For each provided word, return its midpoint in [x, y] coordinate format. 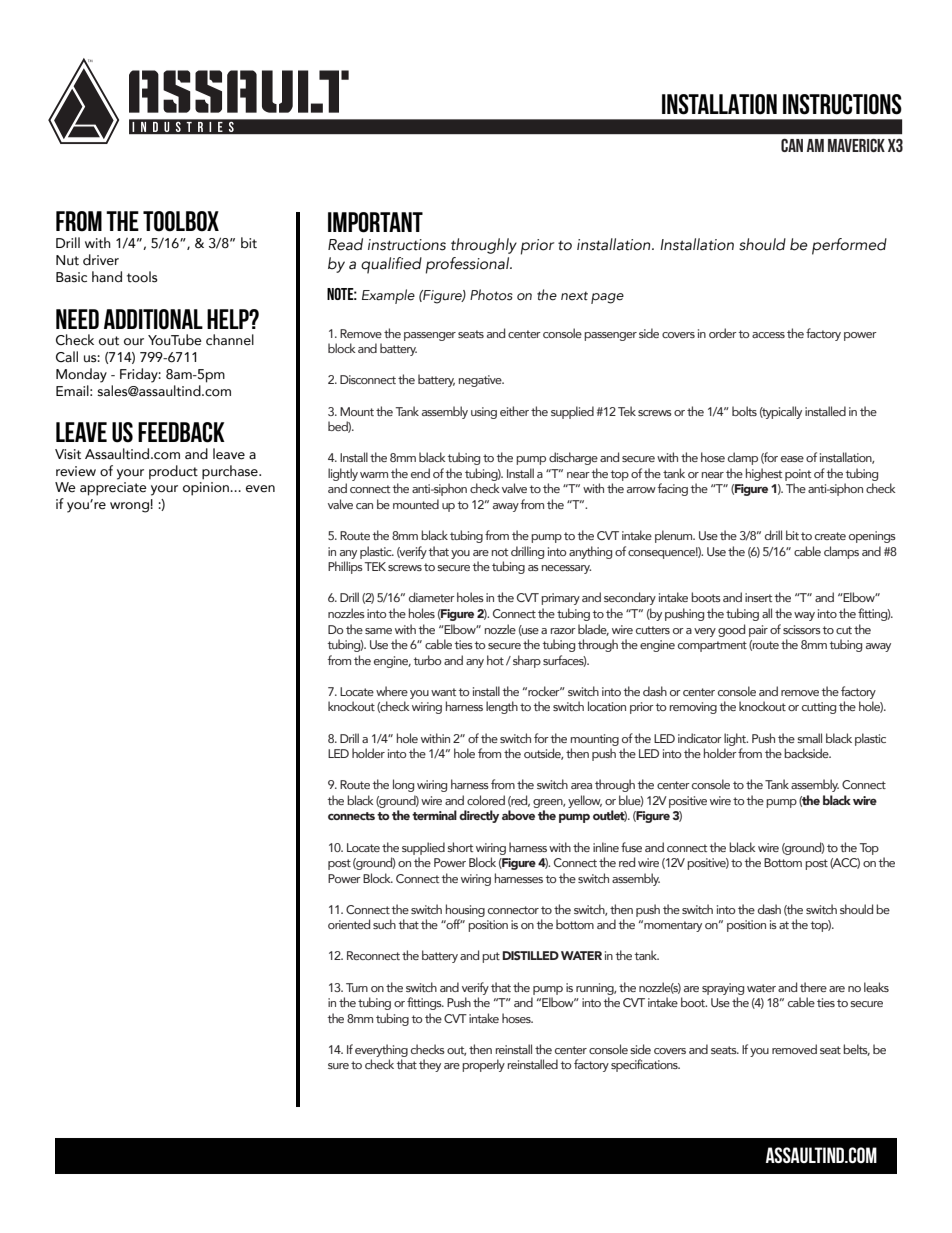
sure [338, 1066]
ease [792, 459]
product [173, 472]
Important [375, 222]
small [809, 738]
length [502, 707]
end [420, 473]
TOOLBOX [181, 221]
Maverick [856, 145]
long [403, 785]
